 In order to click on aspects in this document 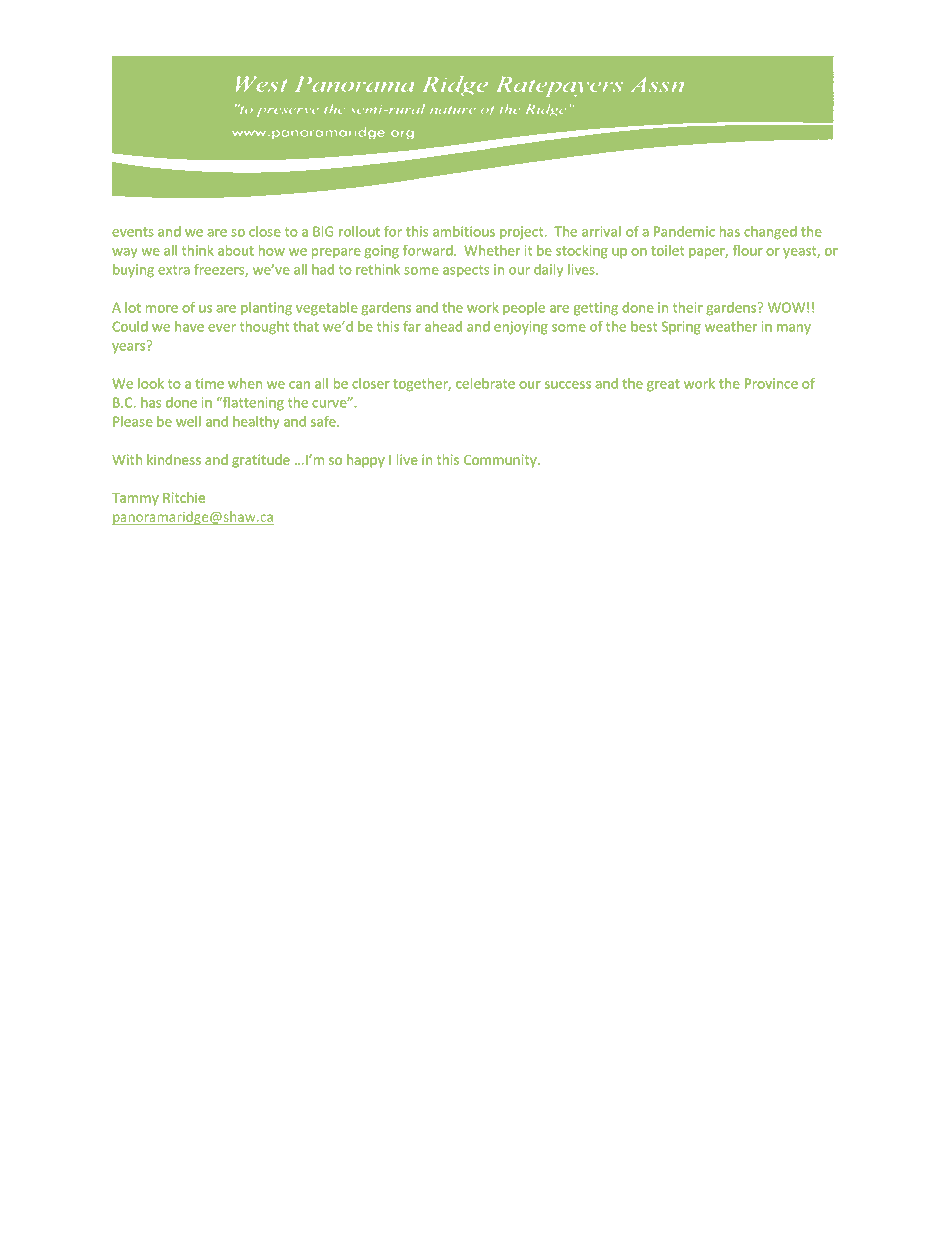, I will do `click(466, 271)`.
